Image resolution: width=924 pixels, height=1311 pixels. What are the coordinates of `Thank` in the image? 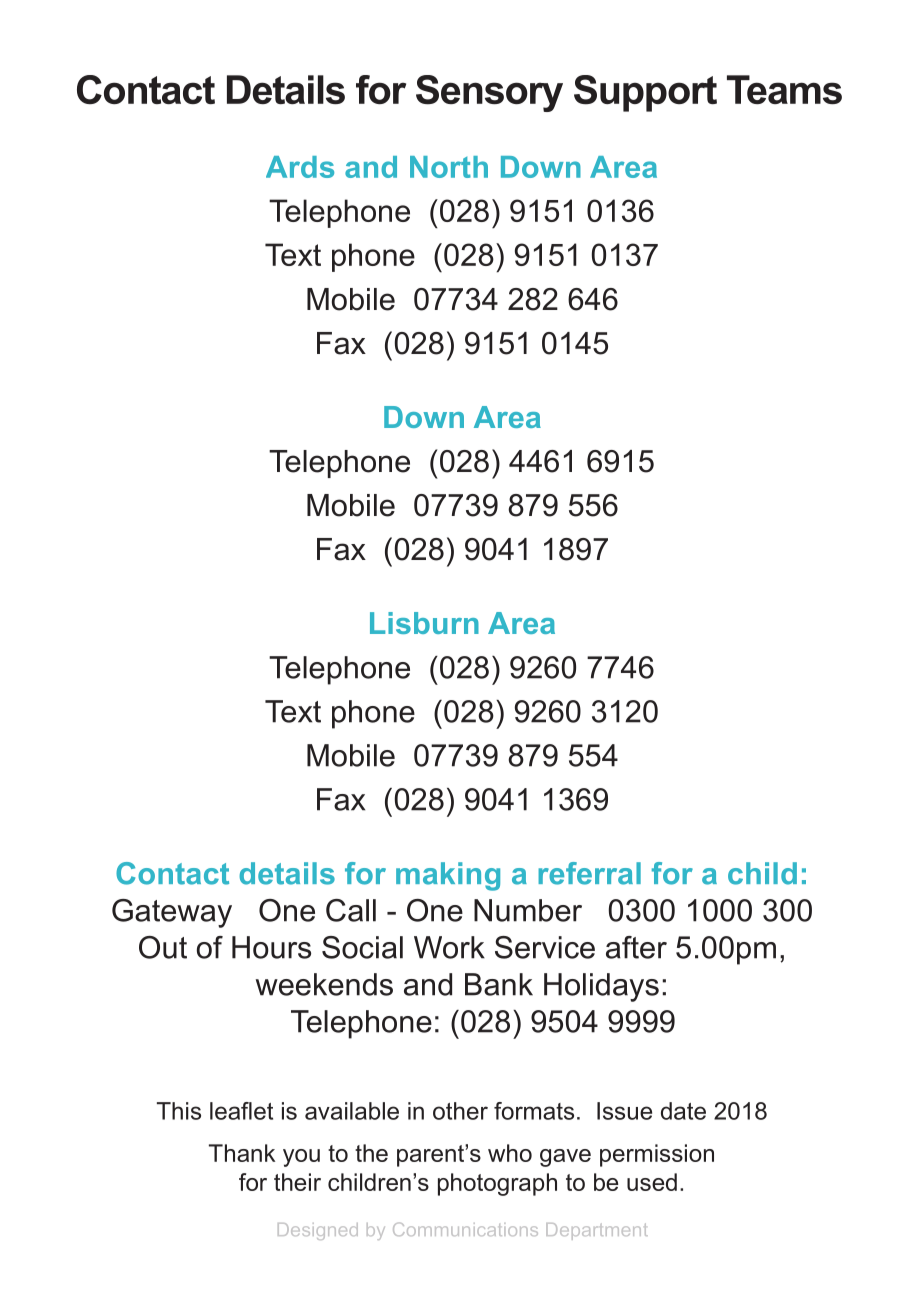 It's located at (242, 1153).
